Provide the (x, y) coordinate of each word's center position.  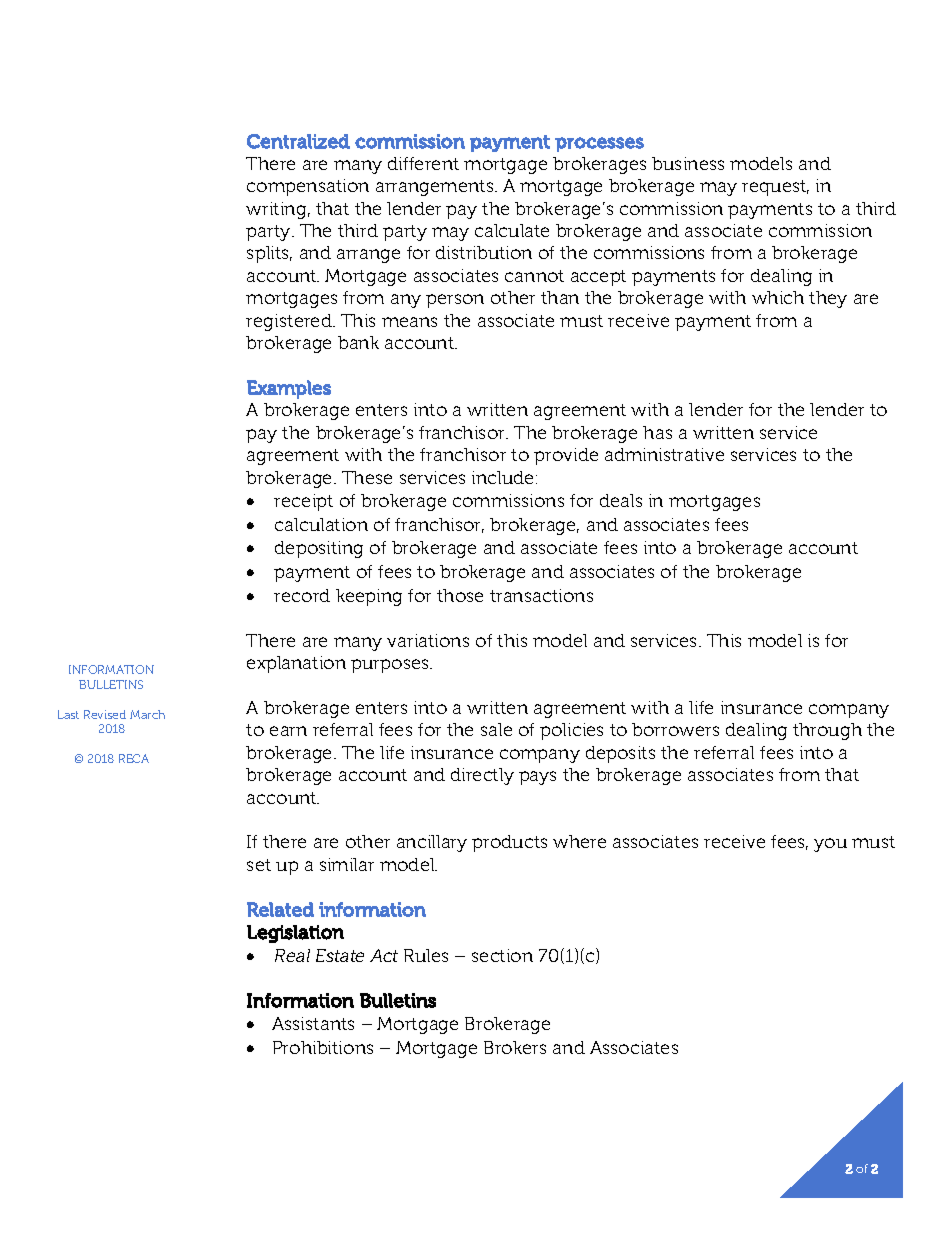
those (460, 595)
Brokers (515, 1047)
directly (482, 776)
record (302, 595)
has (657, 432)
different (423, 163)
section (502, 955)
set (259, 865)
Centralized (298, 141)
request (775, 188)
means (409, 322)
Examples (289, 389)
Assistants (313, 1023)
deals (621, 500)
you (830, 845)
